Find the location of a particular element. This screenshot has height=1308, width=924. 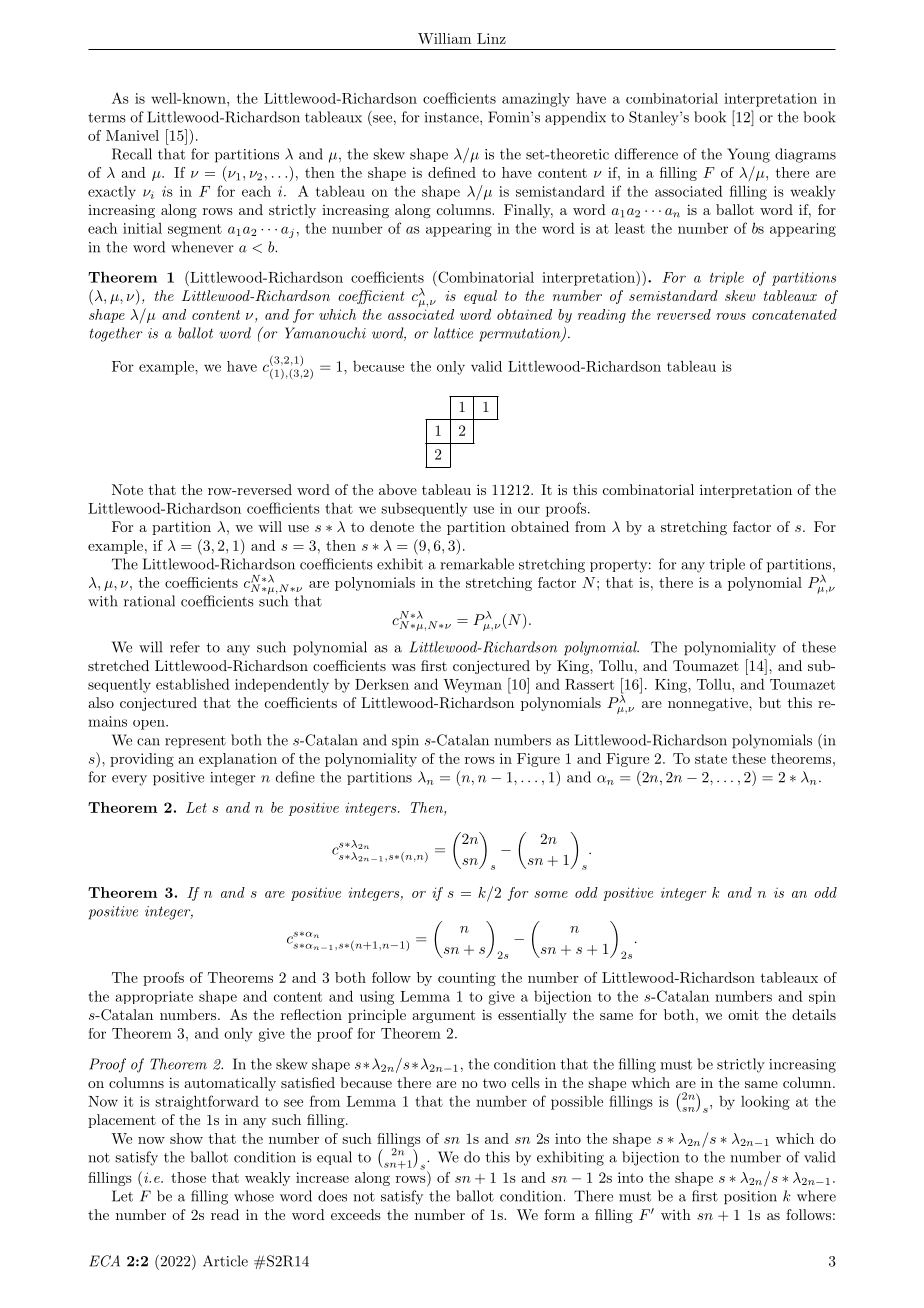

Recall is located at coordinates (132, 154).
